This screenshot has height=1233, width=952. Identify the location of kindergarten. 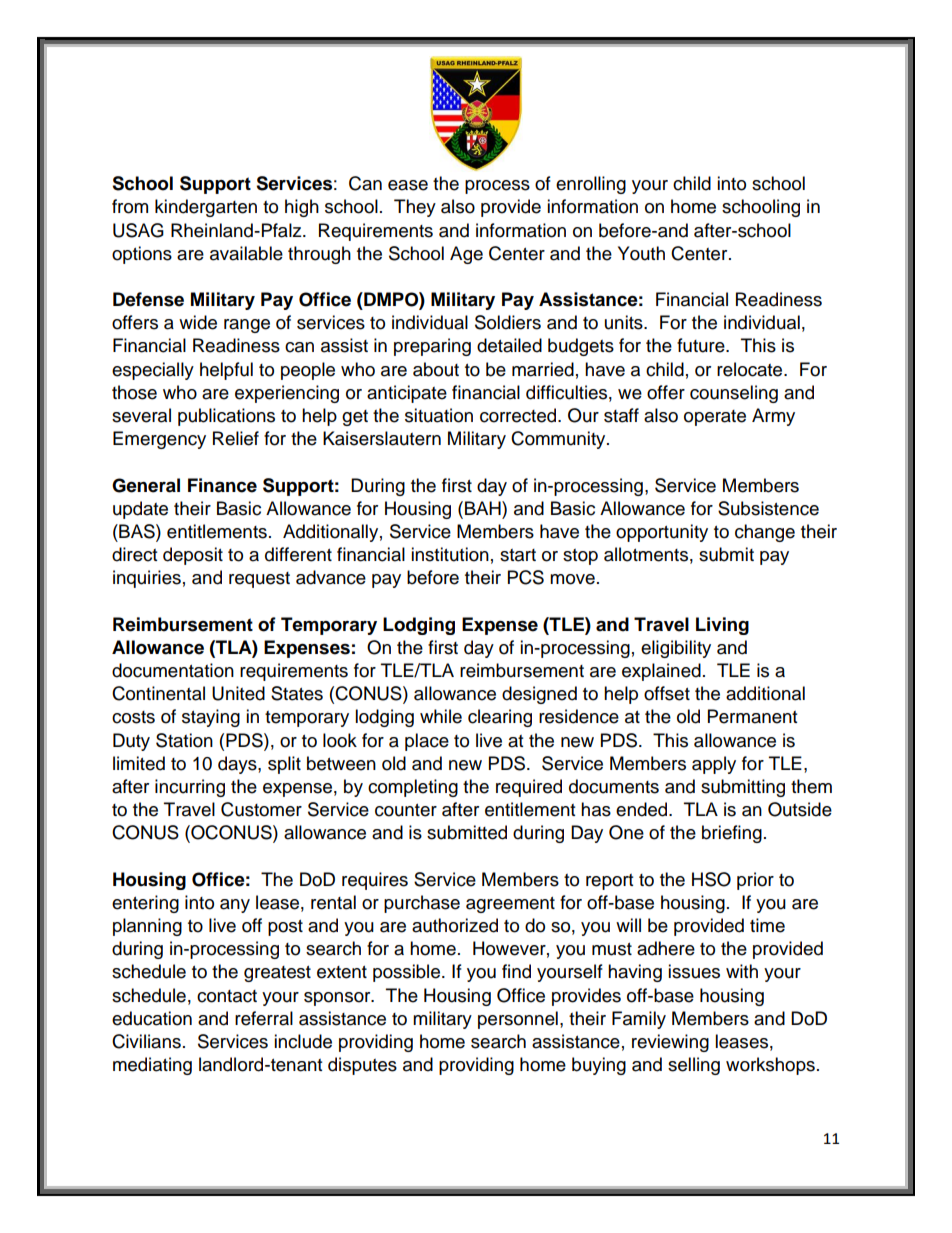
(206, 208).
